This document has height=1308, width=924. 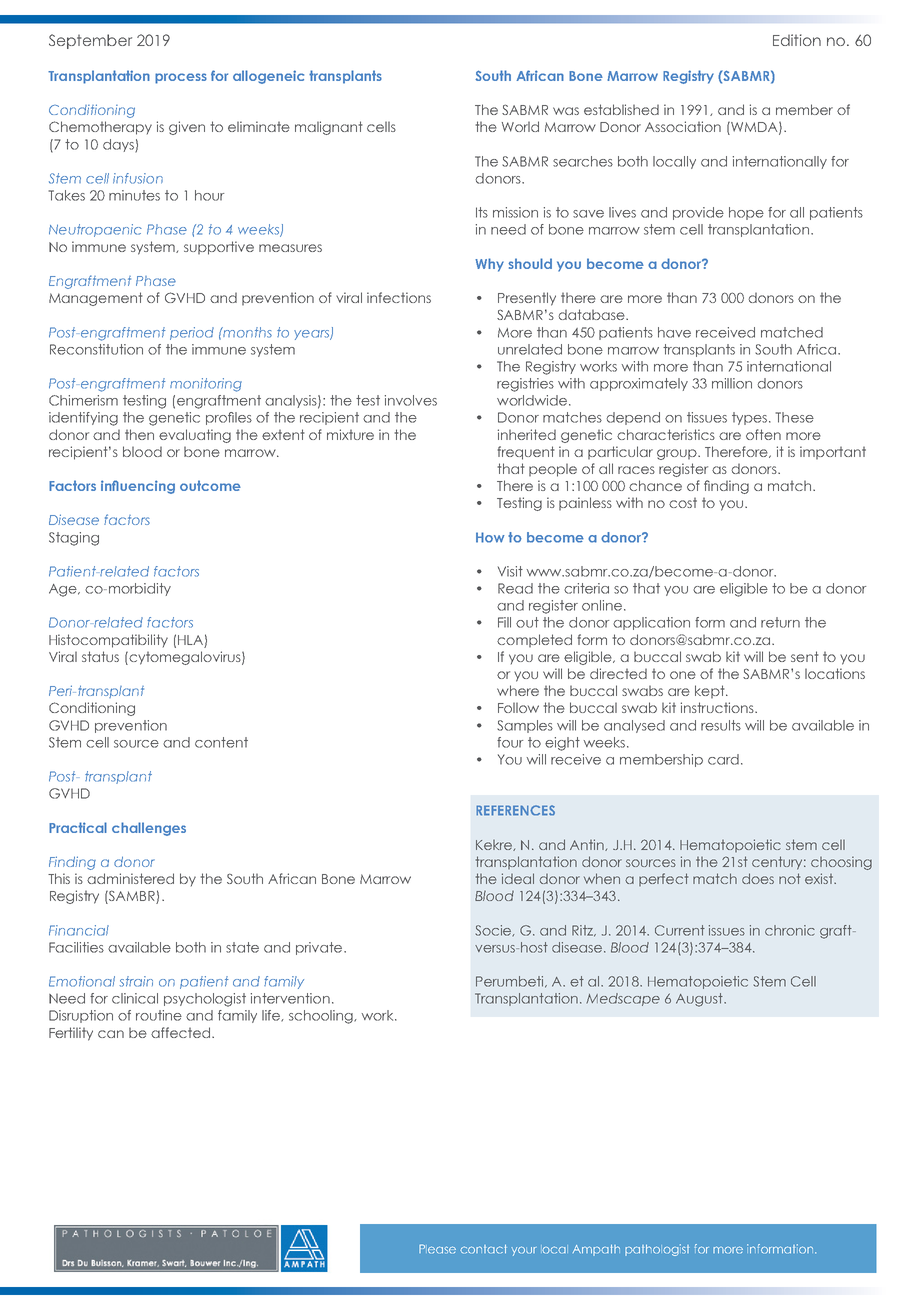 What do you see at coordinates (780, 622) in the document?
I see `return` at bounding box center [780, 622].
